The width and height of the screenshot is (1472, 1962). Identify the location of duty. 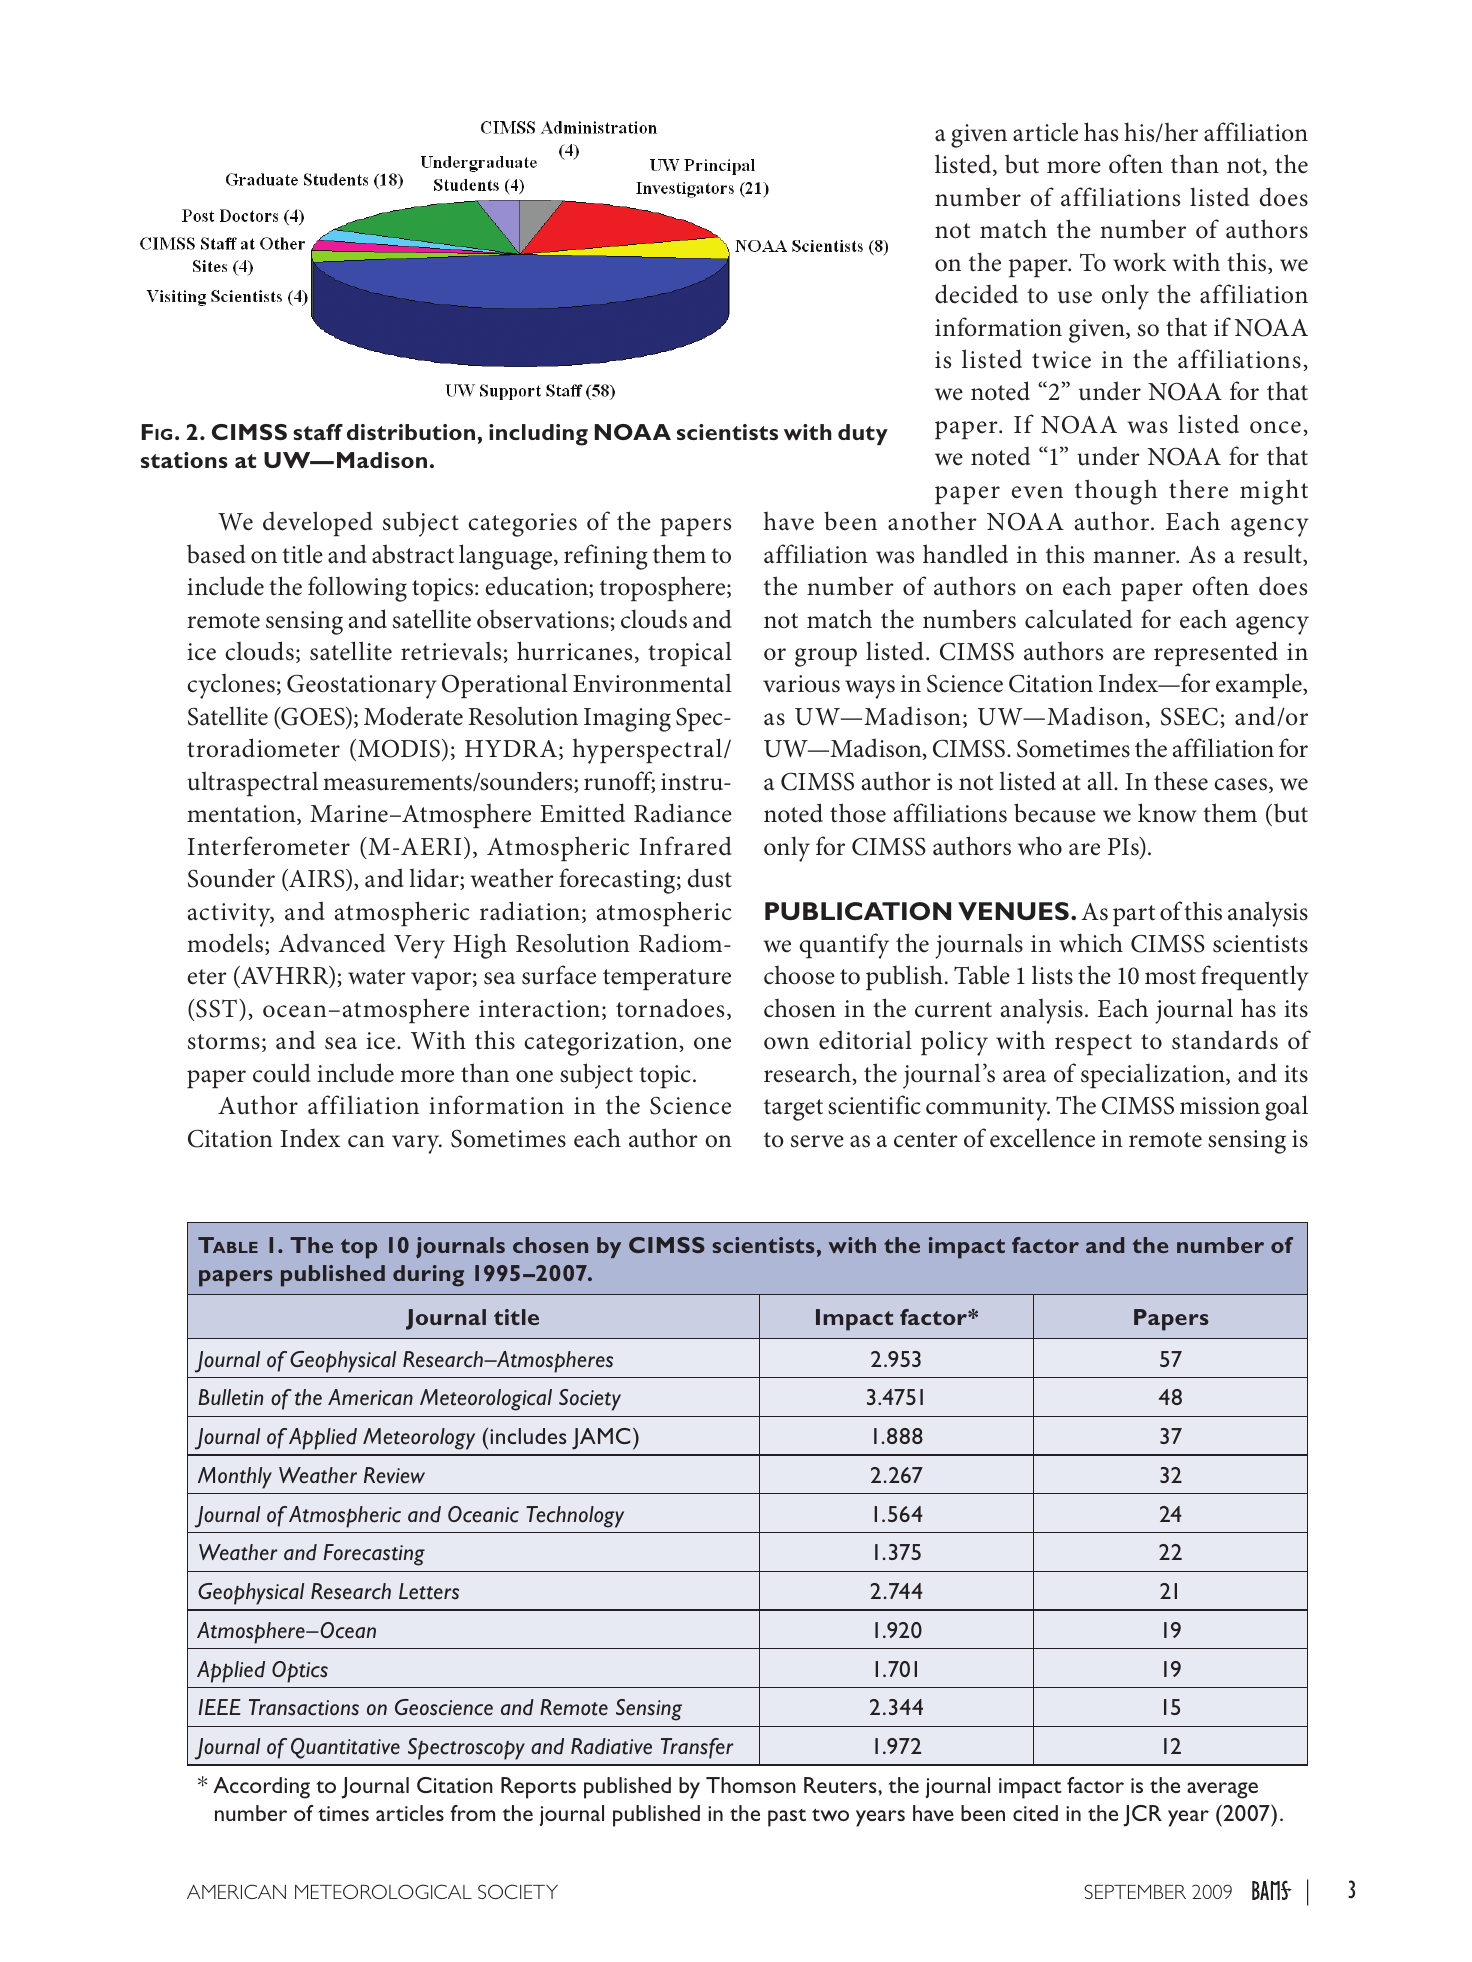
(863, 434).
